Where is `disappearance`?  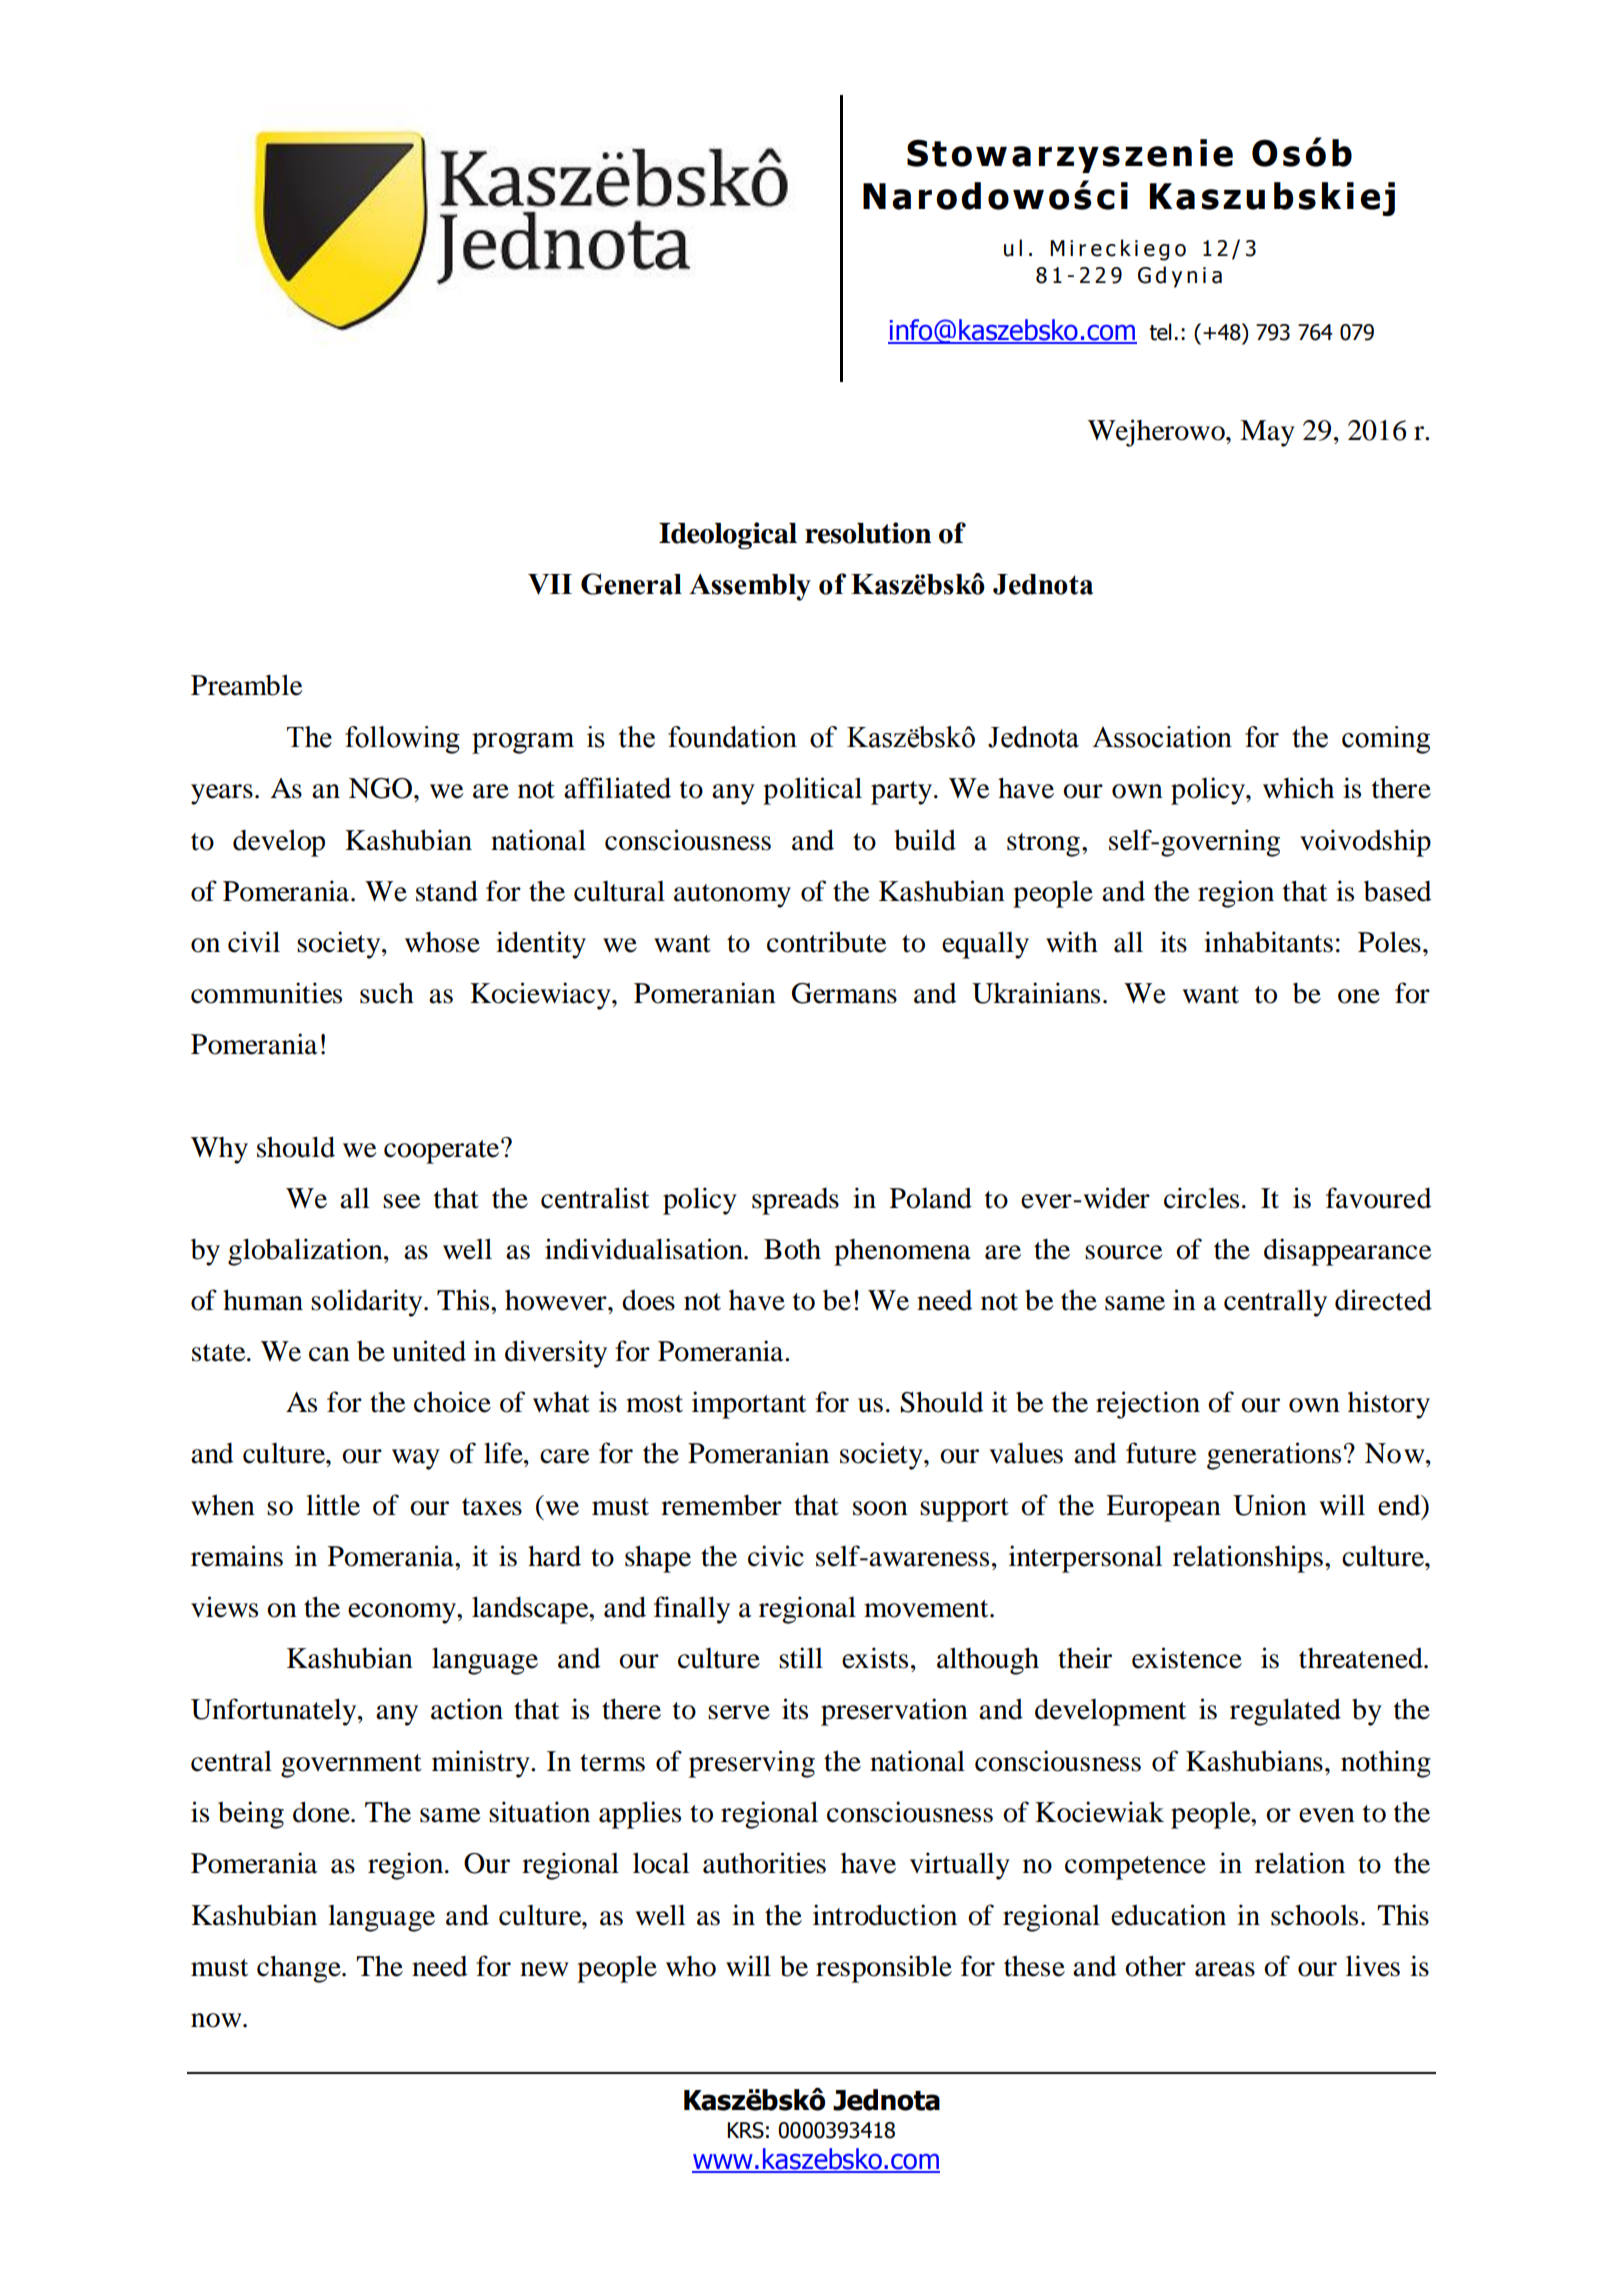 disappearance is located at coordinates (1348, 1252).
